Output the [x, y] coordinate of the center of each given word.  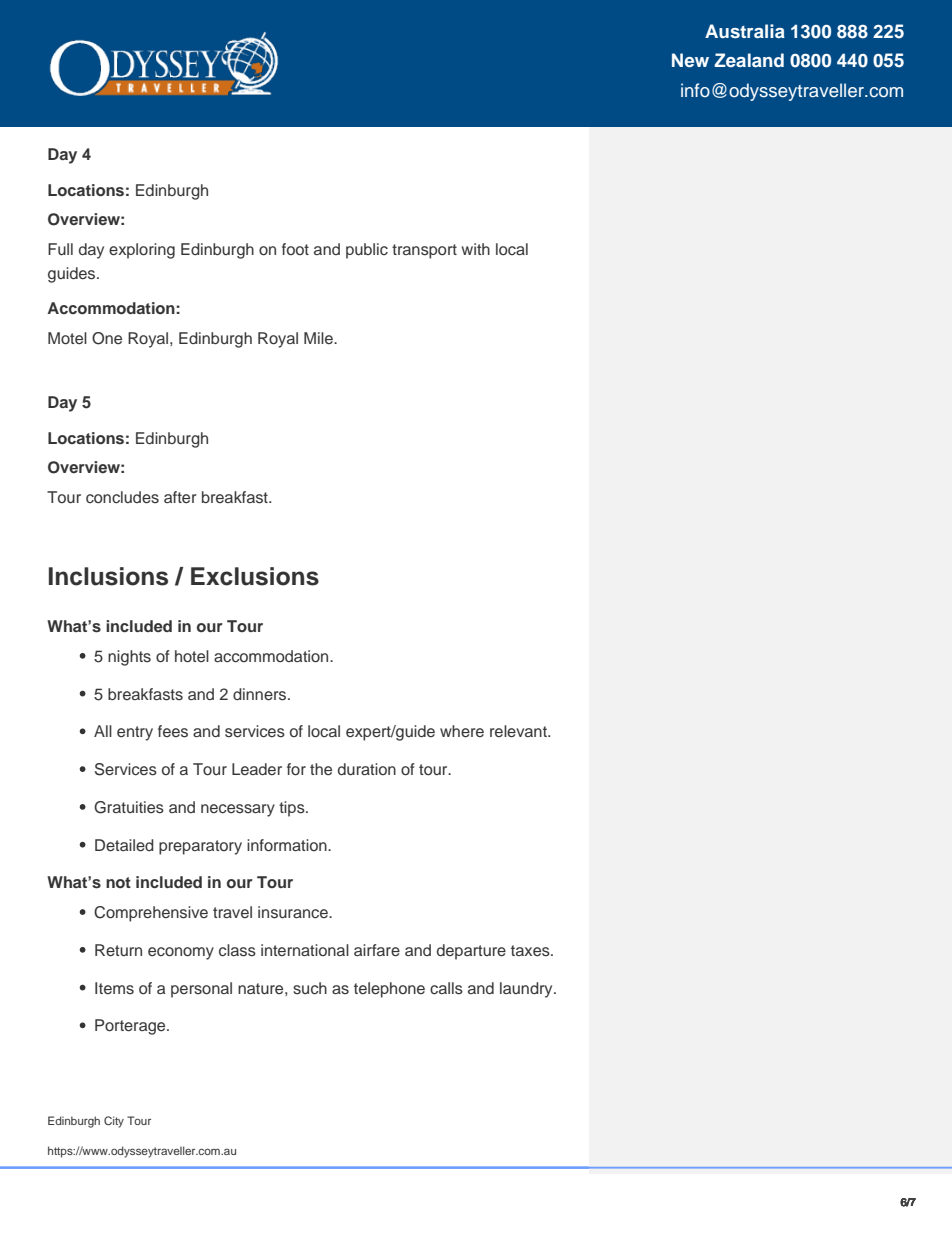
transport [424, 251]
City [114, 1122]
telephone [389, 990]
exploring [142, 251]
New [690, 60]
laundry [527, 990]
